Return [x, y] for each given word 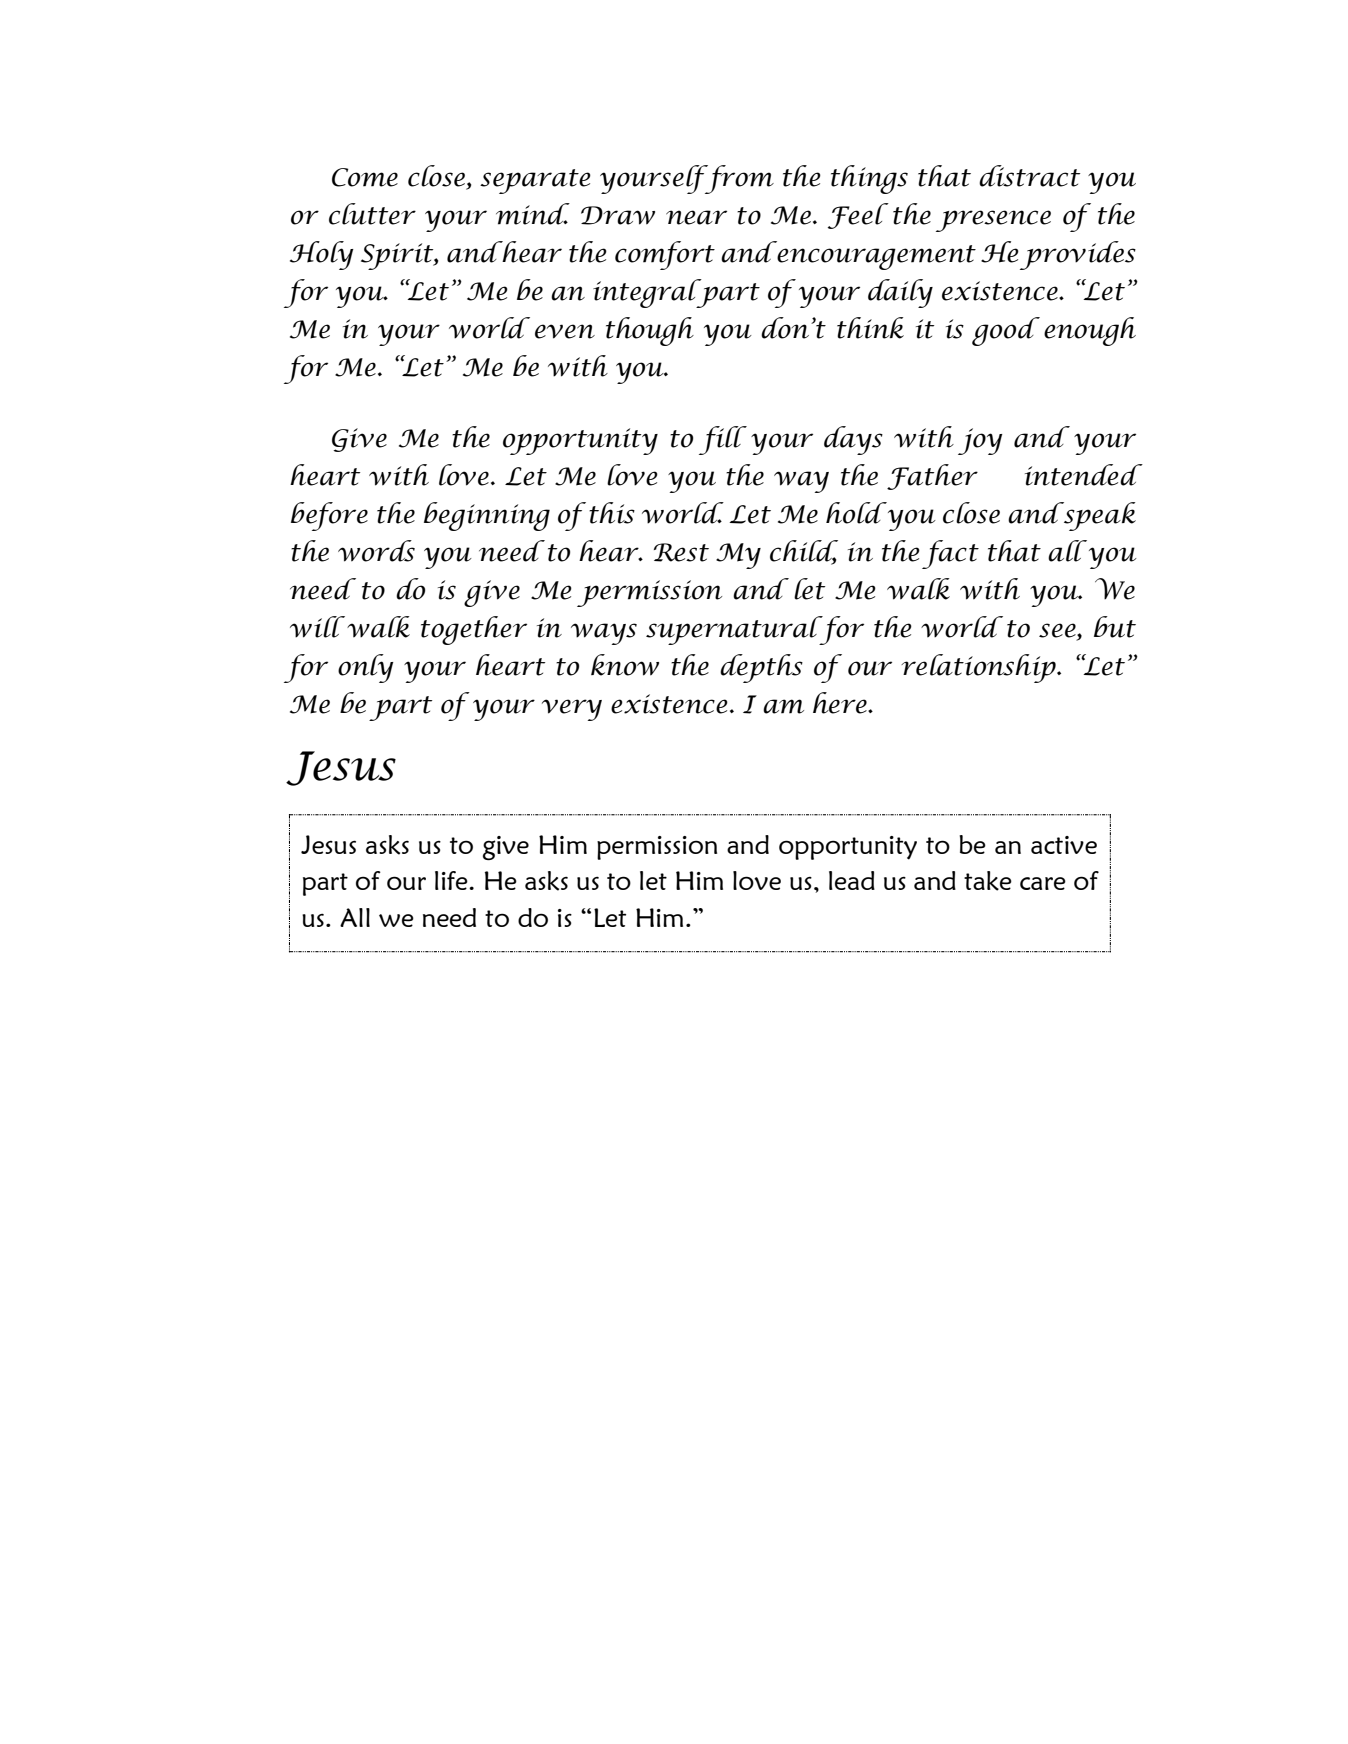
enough [1090, 331]
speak [1099, 516]
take [988, 881]
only [366, 668]
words [376, 551]
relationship [979, 668]
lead [852, 880]
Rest [681, 552]
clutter [372, 214]
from [738, 179]
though [650, 331]
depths [761, 668]
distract [1029, 176]
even [565, 331]
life [452, 880]
